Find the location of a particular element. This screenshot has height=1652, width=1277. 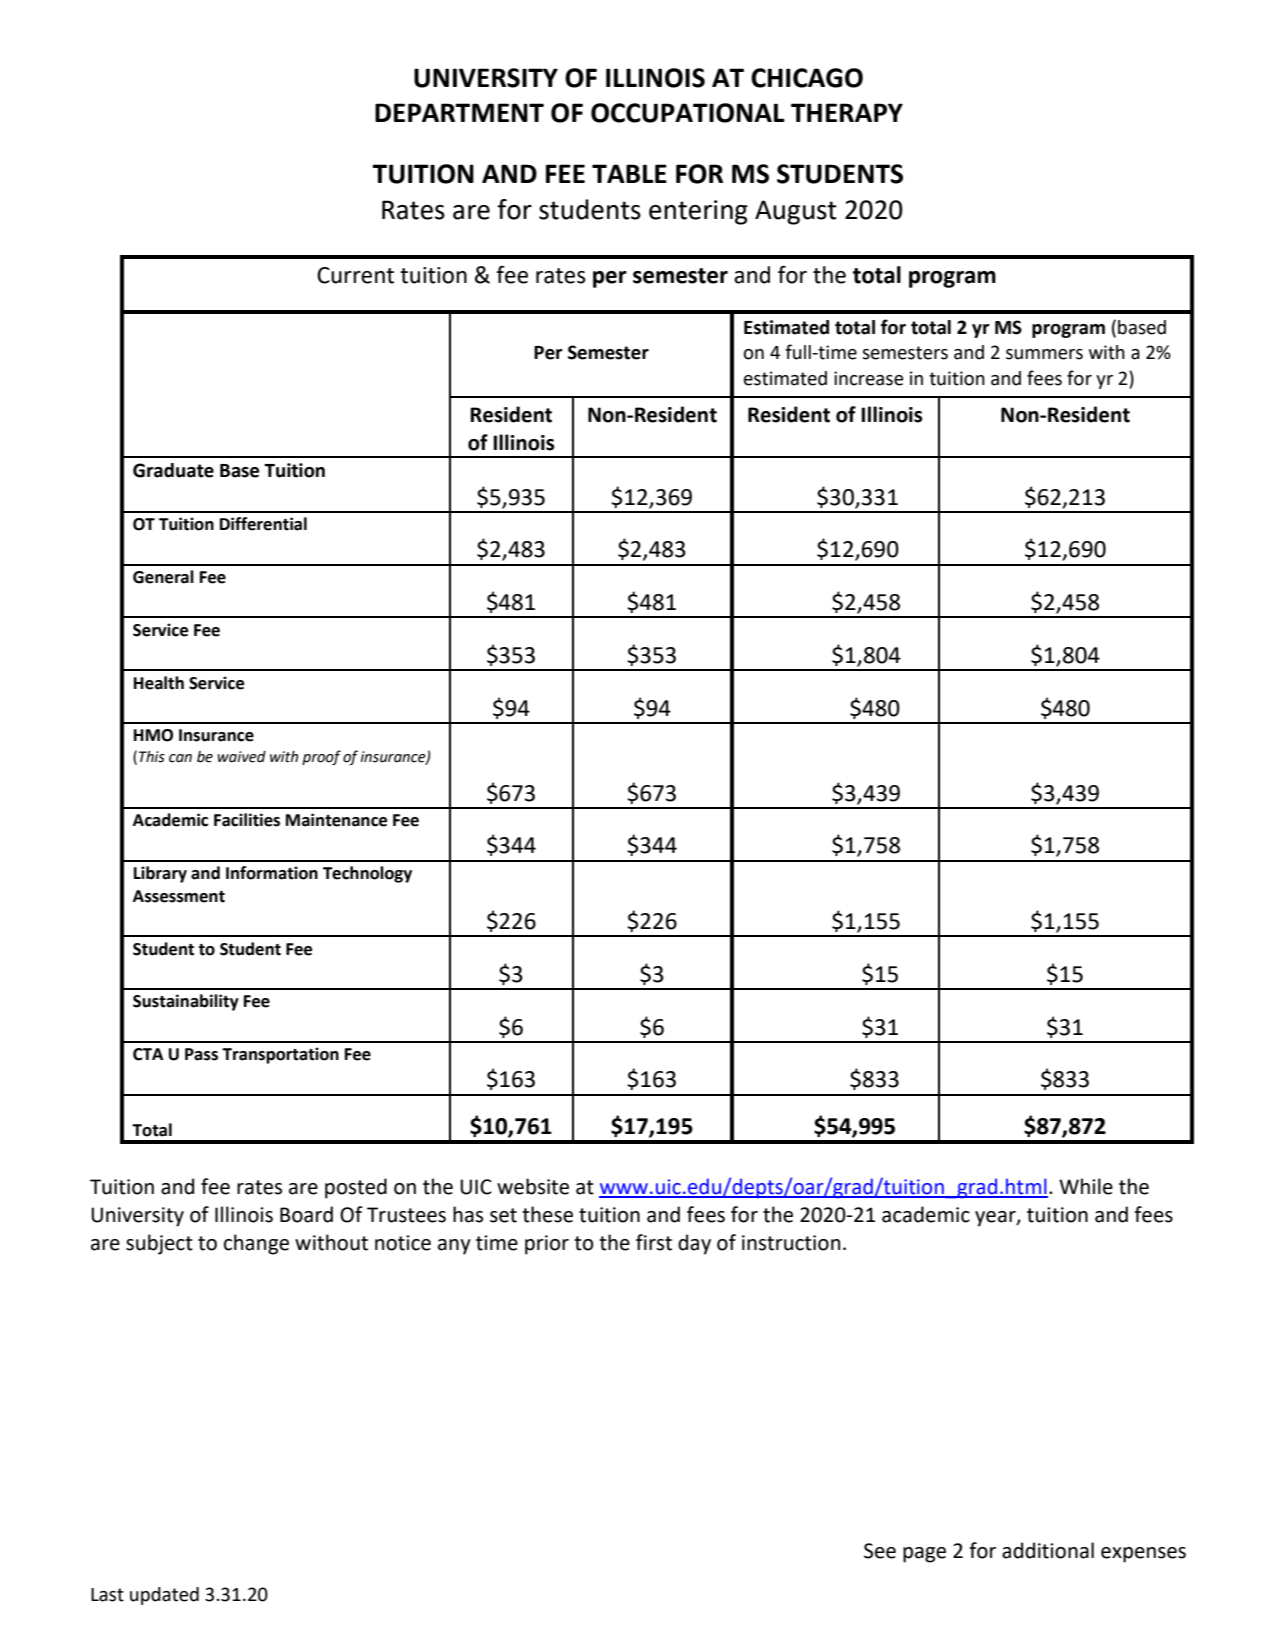

While is located at coordinates (1086, 1186).
